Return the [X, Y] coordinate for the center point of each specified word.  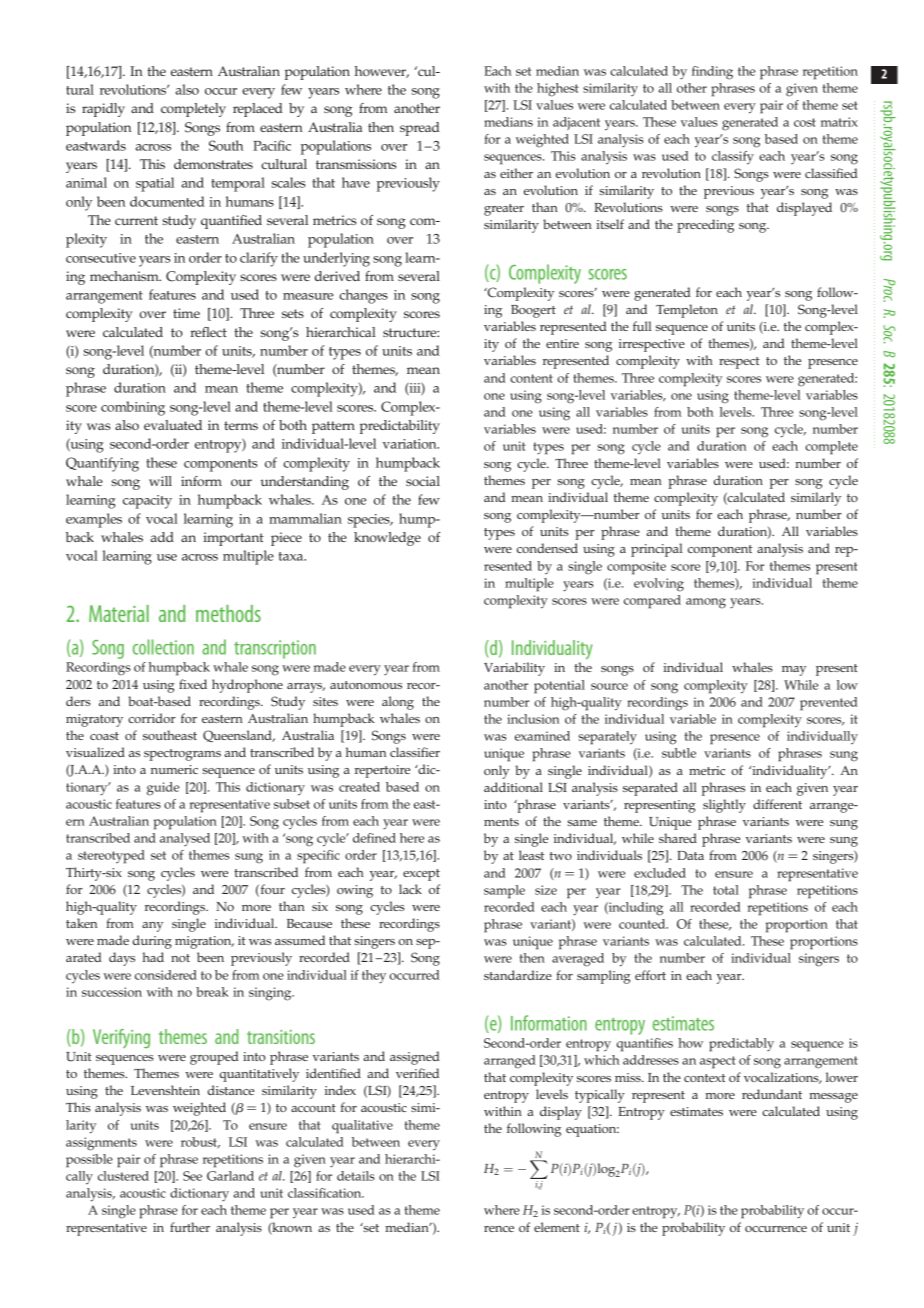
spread [420, 129]
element [557, 1227]
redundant [772, 1094]
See [192, 1176]
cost [805, 122]
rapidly [103, 110]
